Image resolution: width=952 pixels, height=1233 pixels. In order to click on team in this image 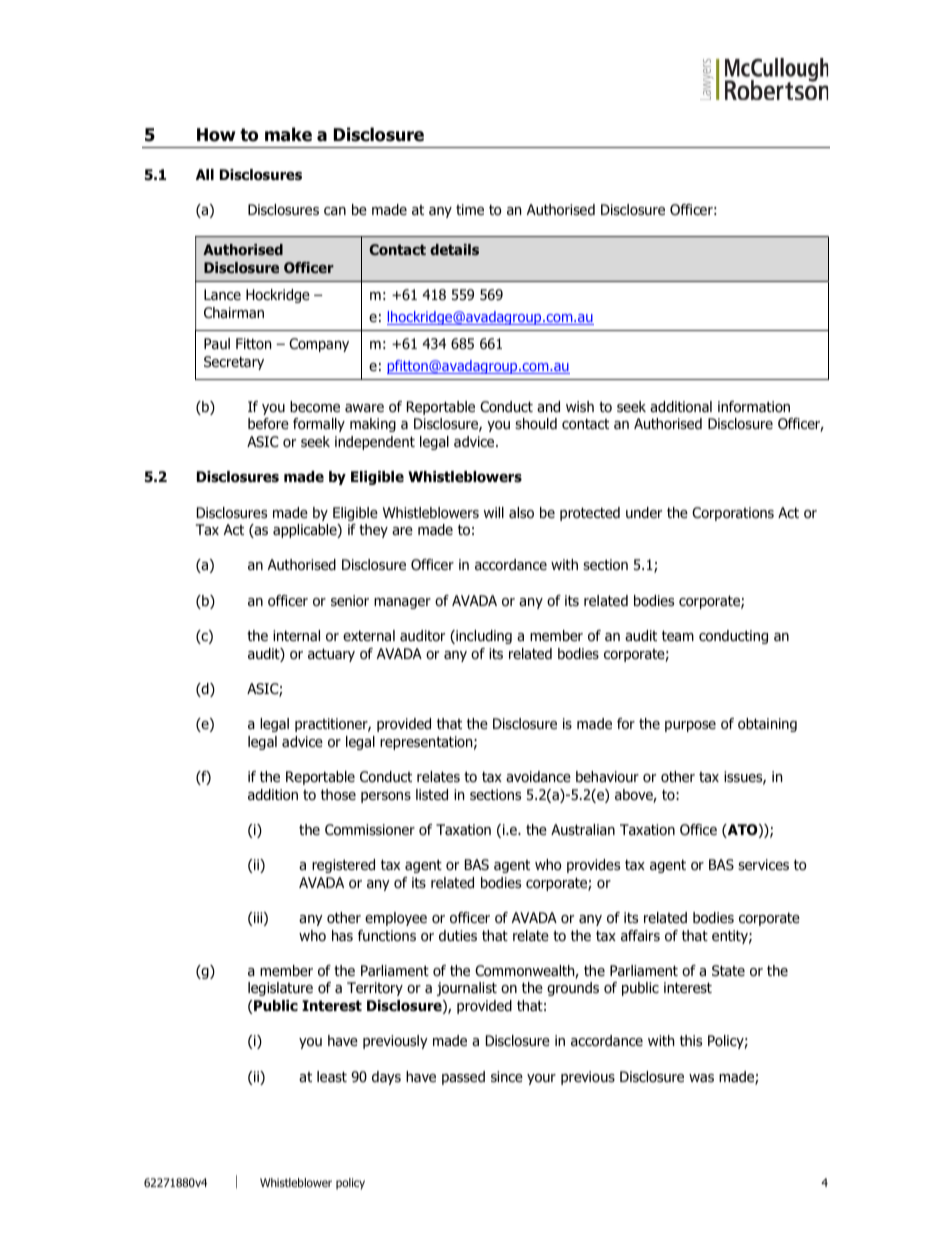, I will do `click(678, 636)`.
